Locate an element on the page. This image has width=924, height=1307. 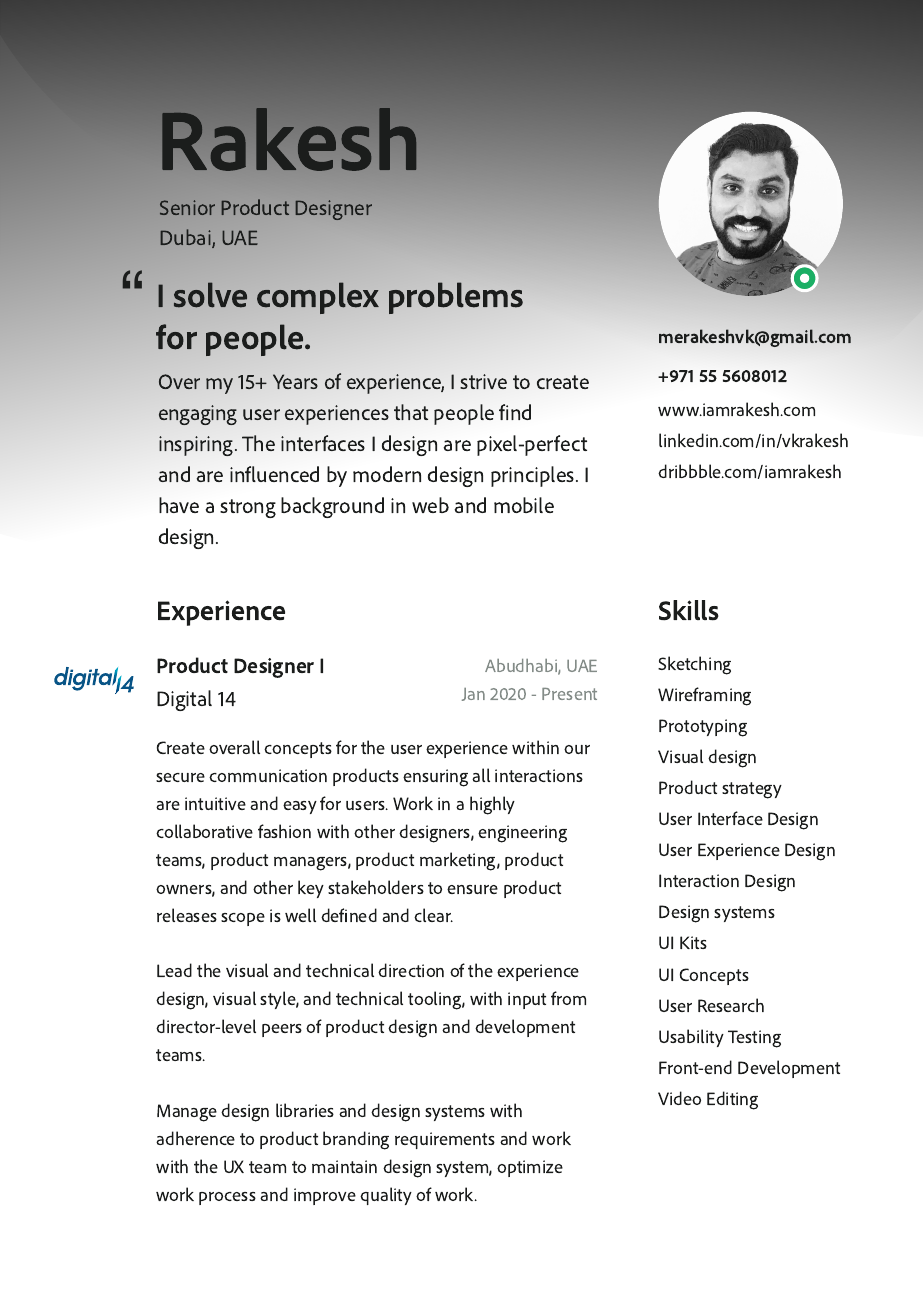
process is located at coordinates (227, 1198).
